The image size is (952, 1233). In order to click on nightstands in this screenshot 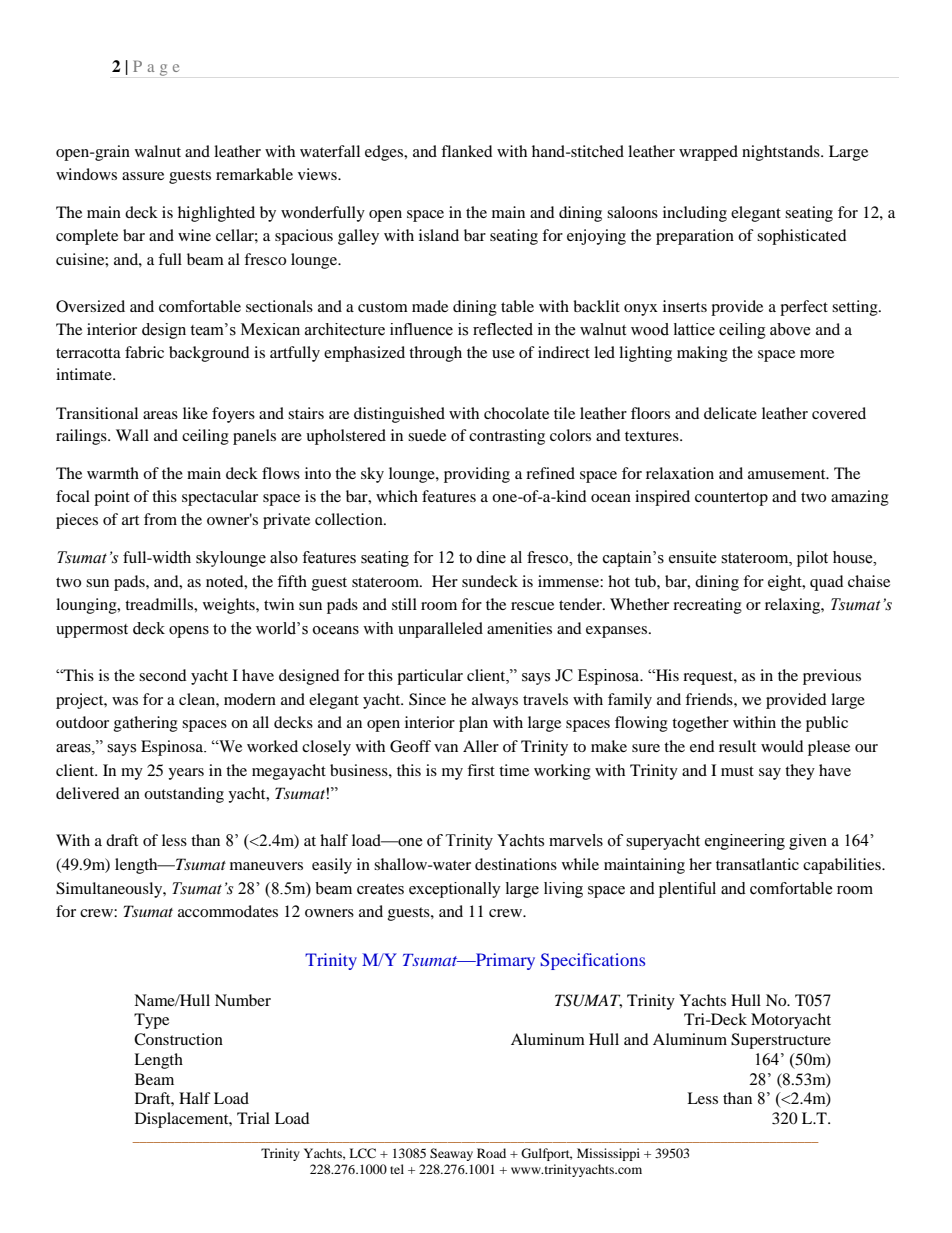, I will do `click(782, 153)`.
